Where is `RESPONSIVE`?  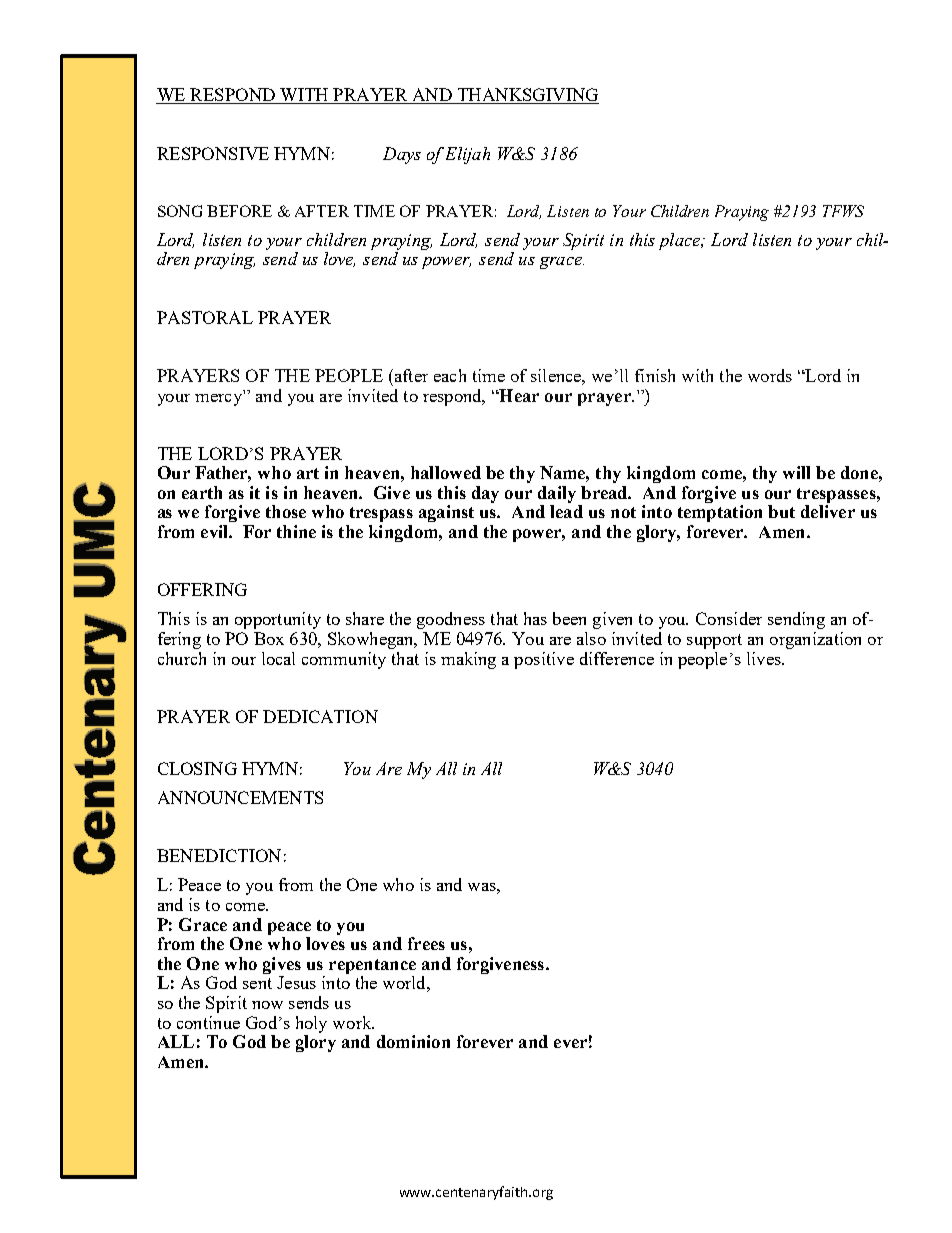 RESPONSIVE is located at coordinates (213, 153).
